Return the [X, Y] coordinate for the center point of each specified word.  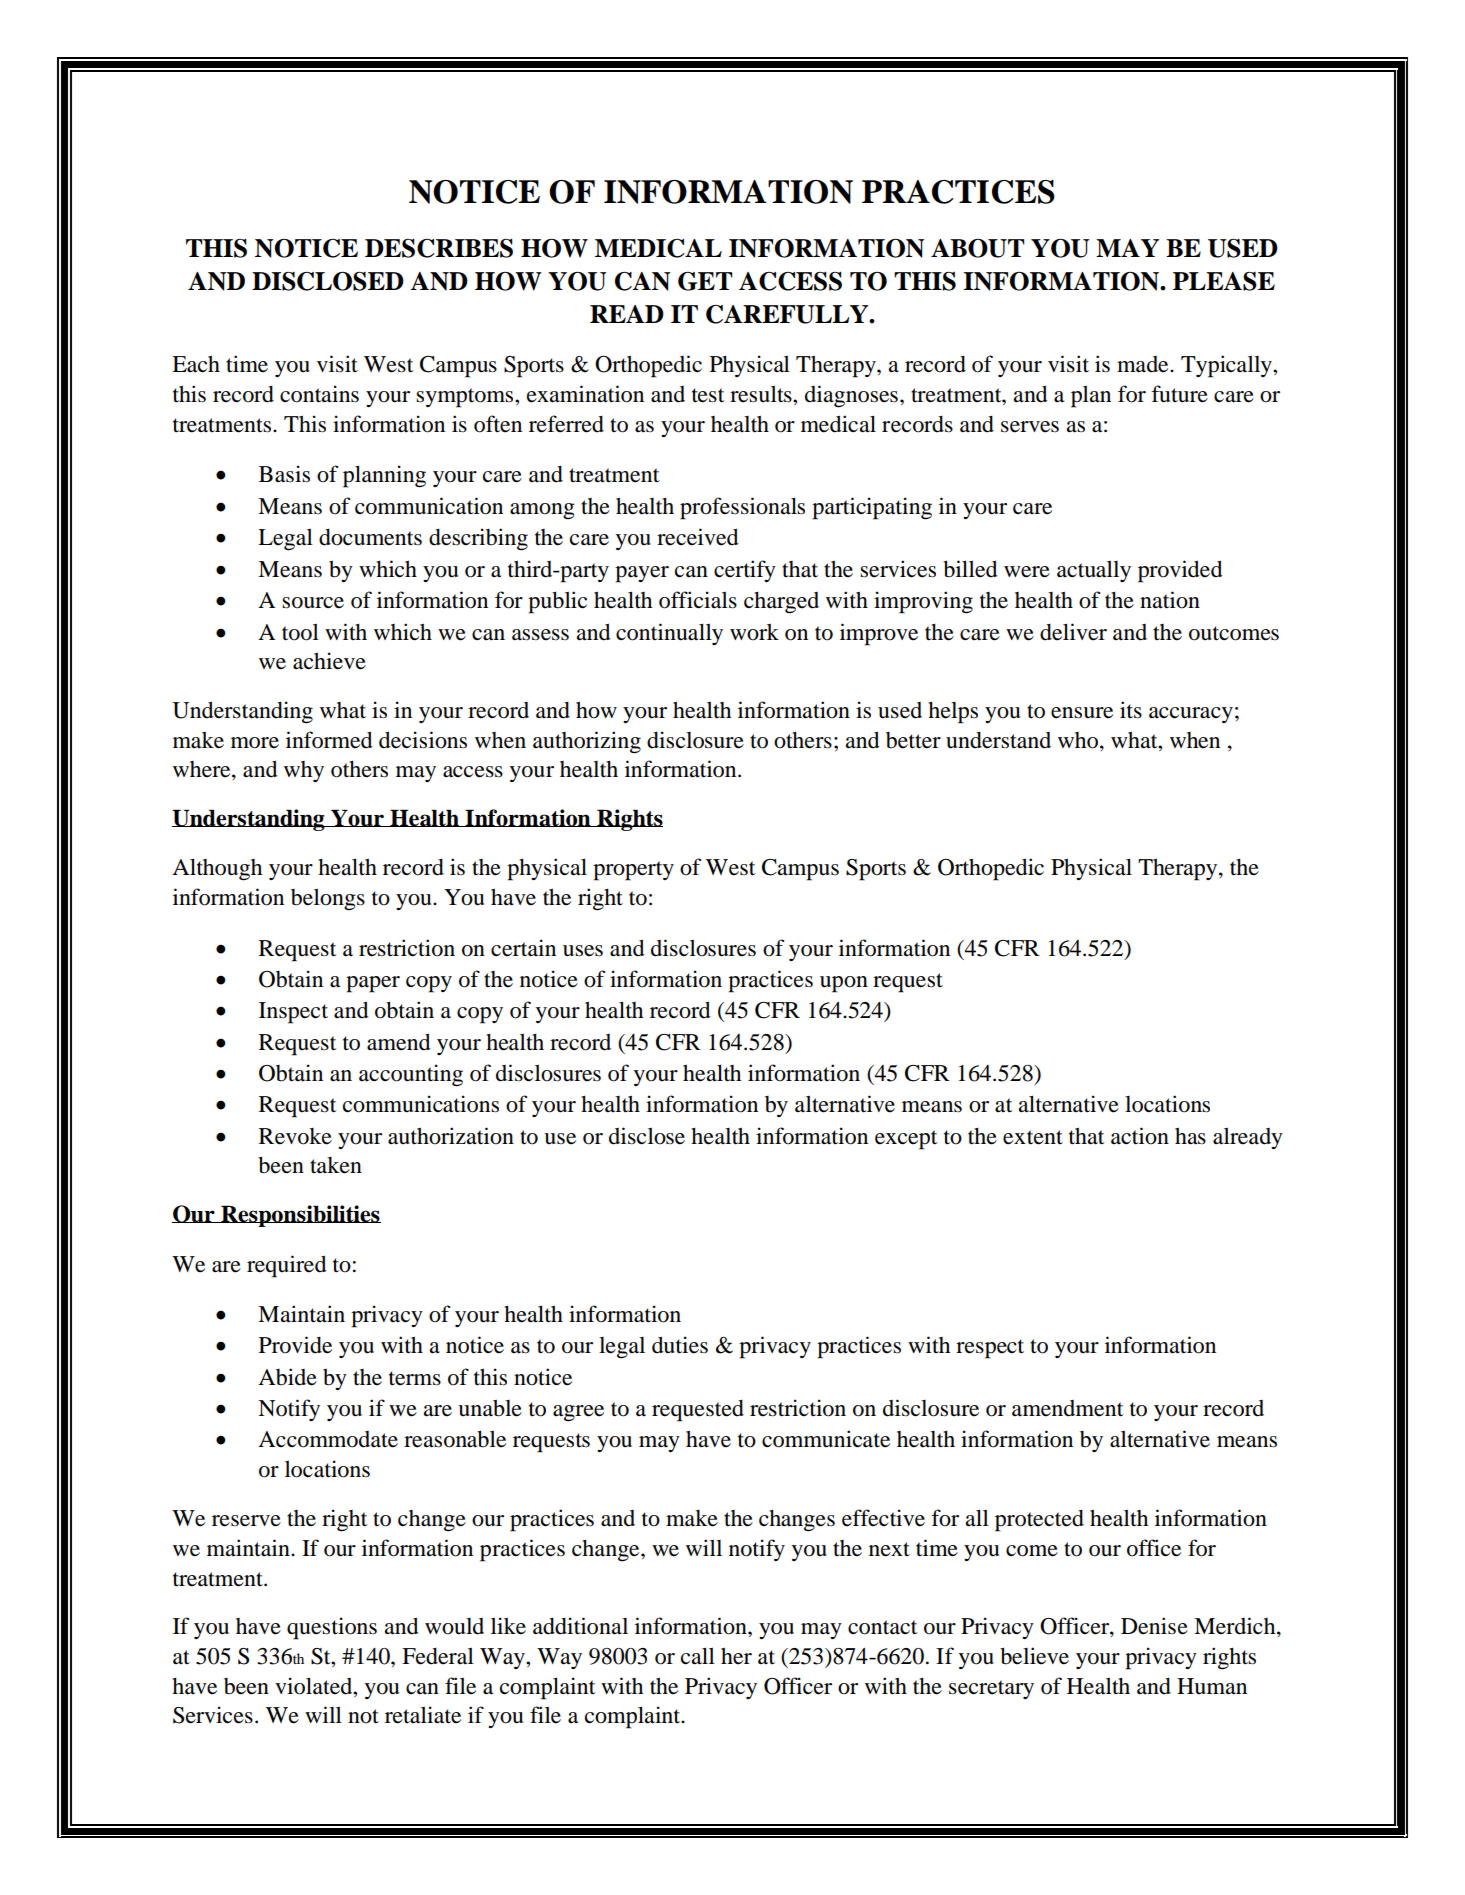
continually [669, 634]
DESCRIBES [439, 248]
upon [844, 984]
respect [990, 1349]
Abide [287, 1377]
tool [300, 632]
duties [680, 1345]
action [1140, 1136]
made [1144, 364]
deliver [1073, 632]
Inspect [293, 1013]
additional [580, 1626]
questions [332, 1628]
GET [705, 281]
